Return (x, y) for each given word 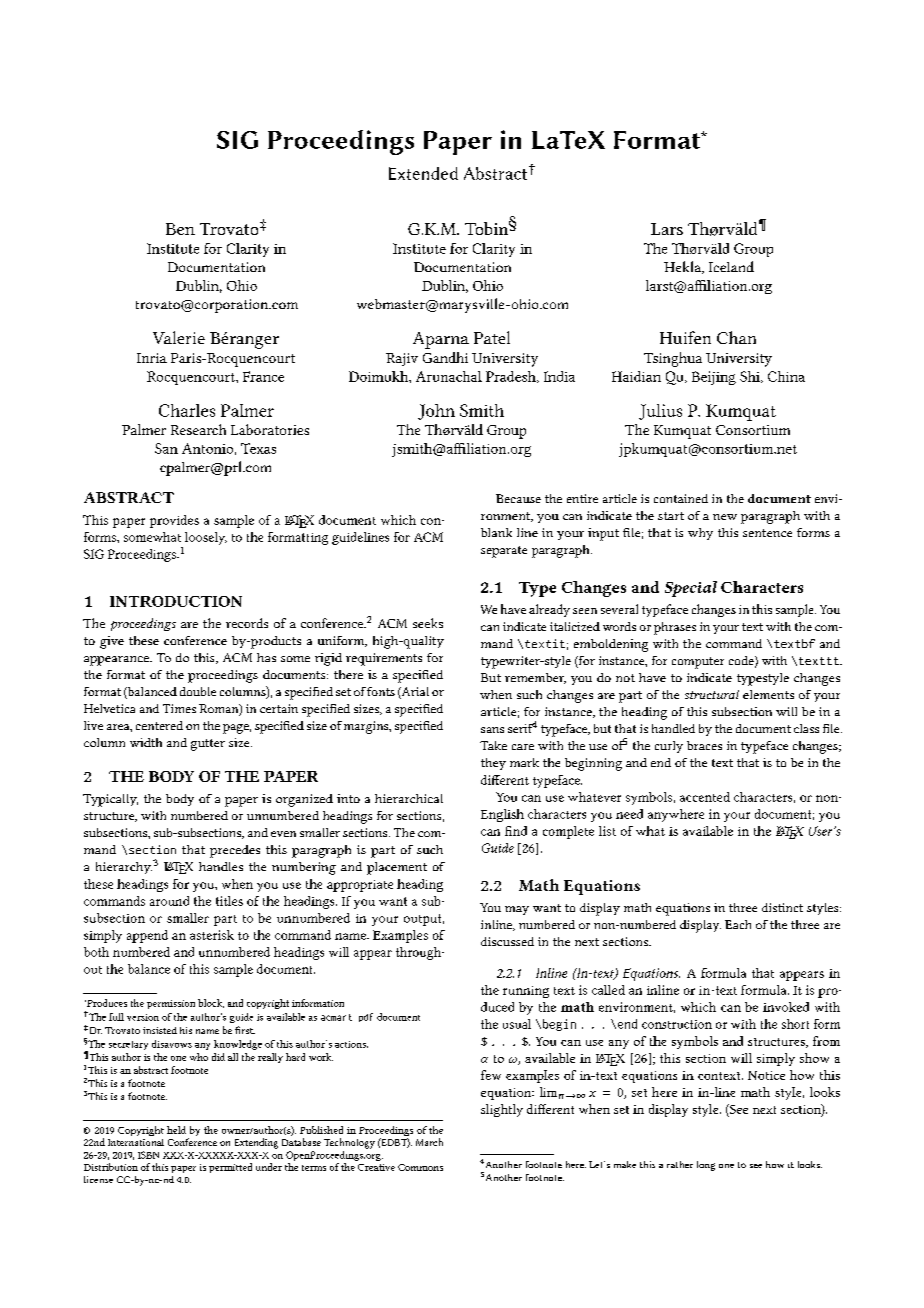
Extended (423, 173)
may (517, 910)
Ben (180, 229)
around (169, 901)
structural (712, 694)
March (429, 1142)
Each (738, 924)
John (436, 412)
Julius (660, 412)
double (198, 691)
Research (198, 429)
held (176, 1130)
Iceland (731, 266)
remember (535, 678)
